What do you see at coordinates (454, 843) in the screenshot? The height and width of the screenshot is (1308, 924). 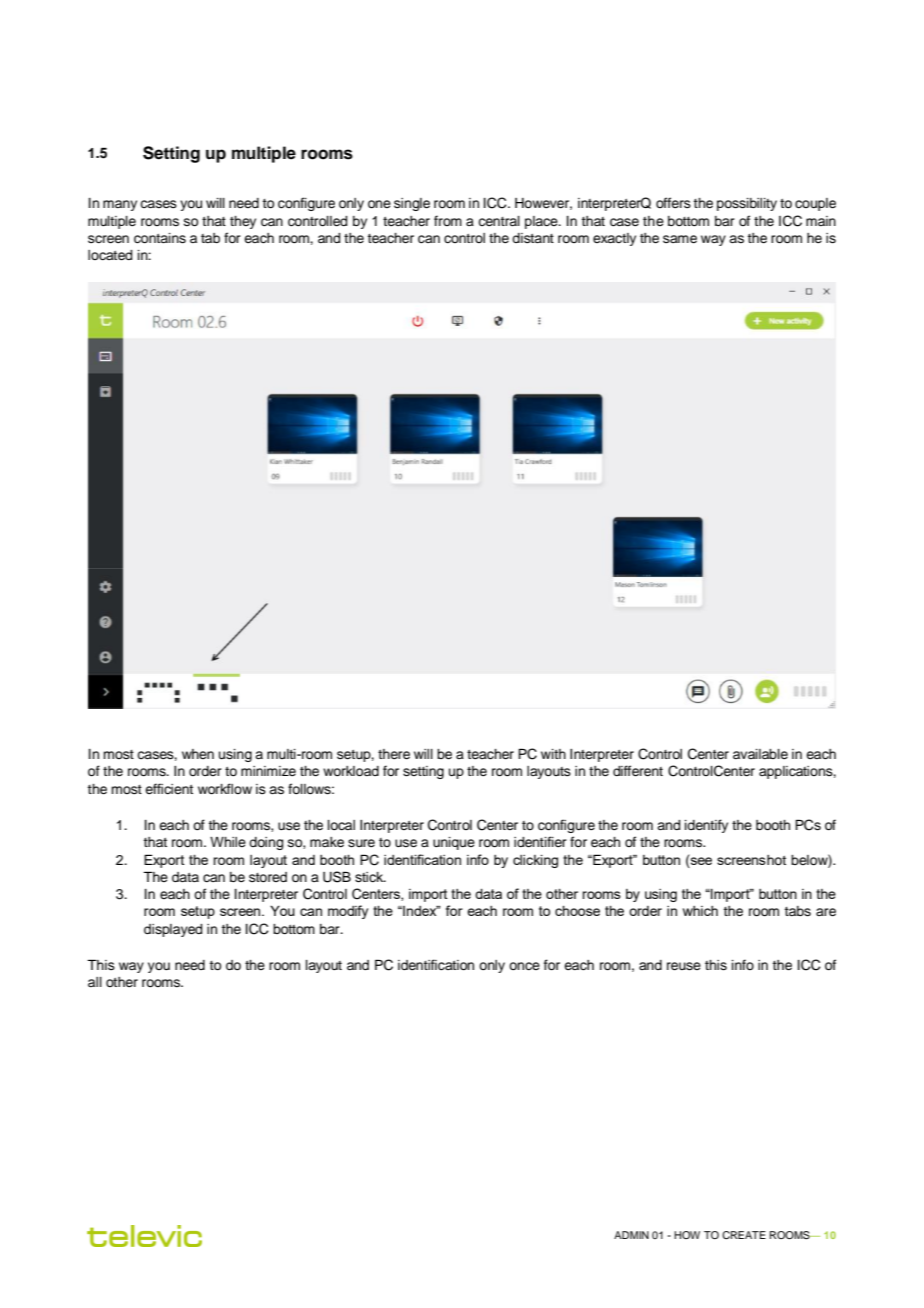 I see `unique` at bounding box center [454, 843].
